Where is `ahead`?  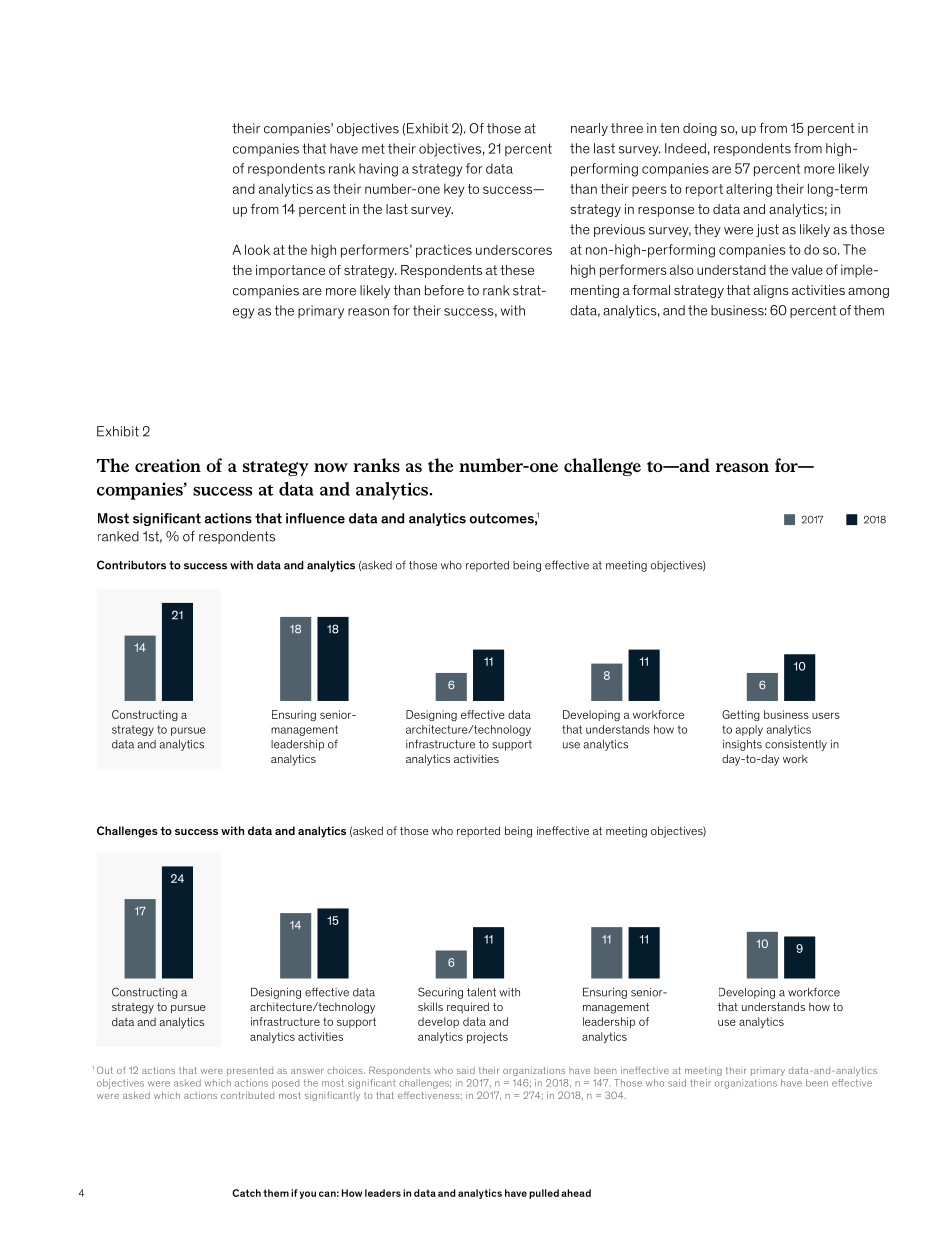
ahead is located at coordinates (576, 1193).
